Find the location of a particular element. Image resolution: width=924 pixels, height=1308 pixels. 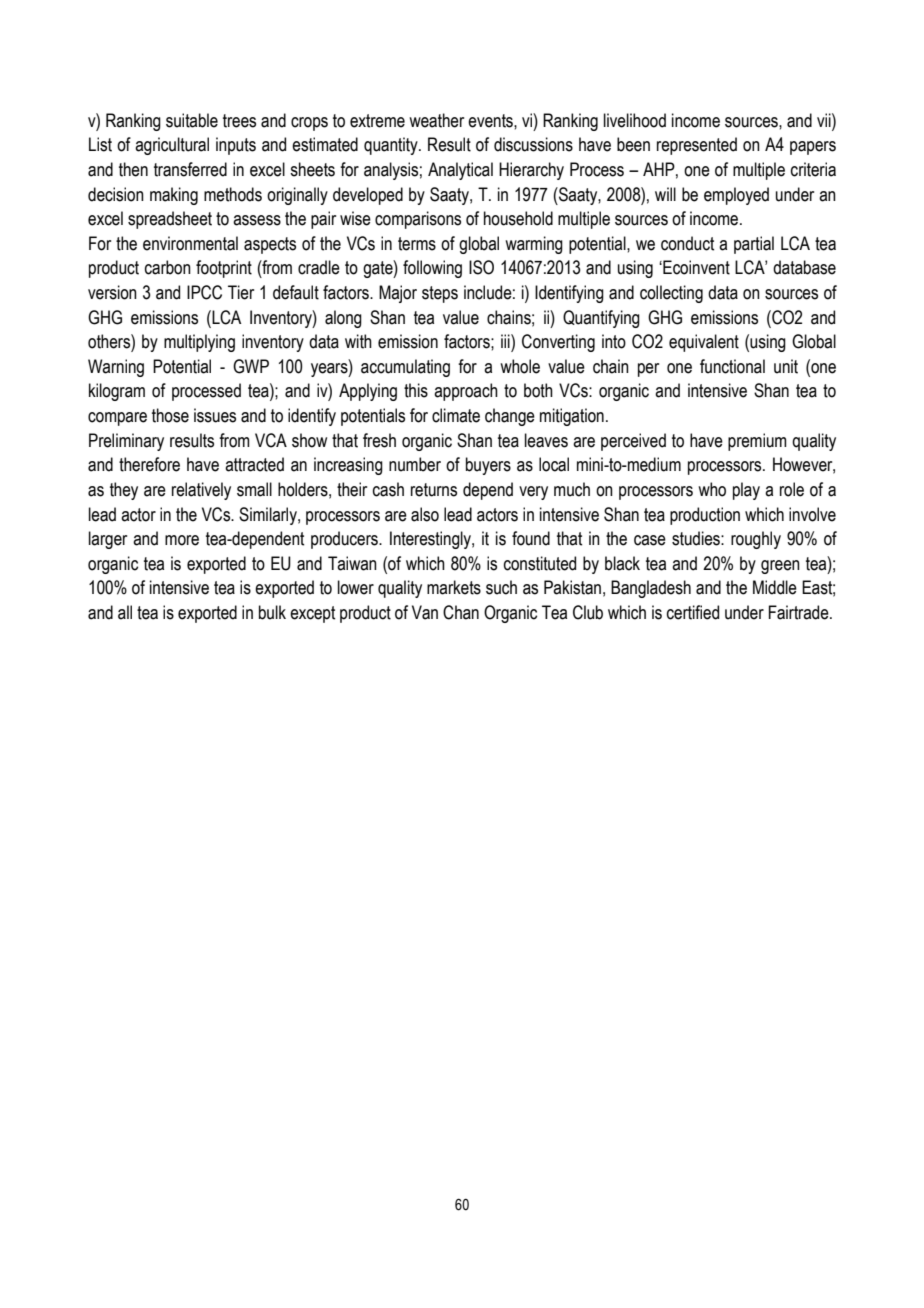

weather is located at coordinates (436, 120).
